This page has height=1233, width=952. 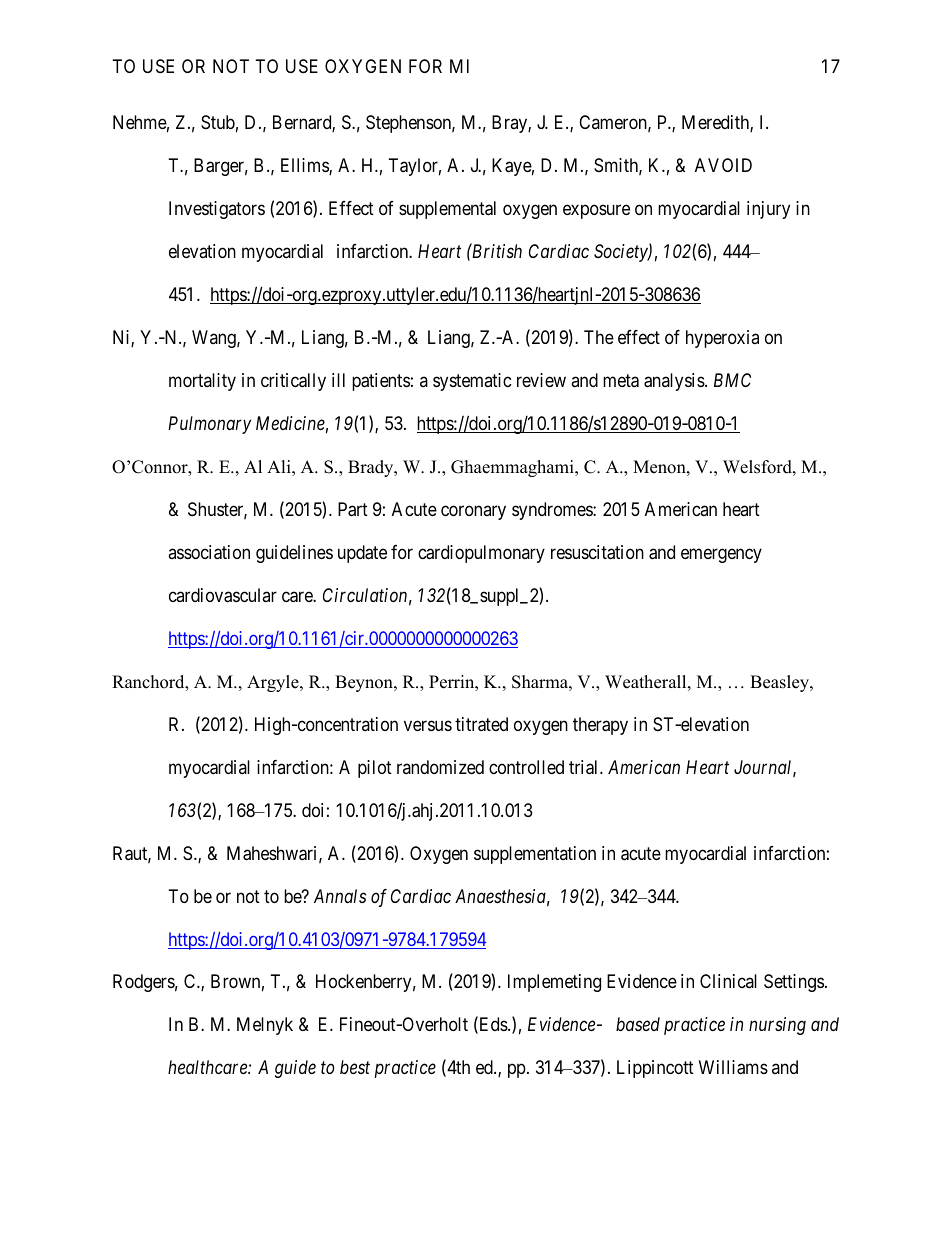 I want to click on emergency, so click(x=721, y=555).
